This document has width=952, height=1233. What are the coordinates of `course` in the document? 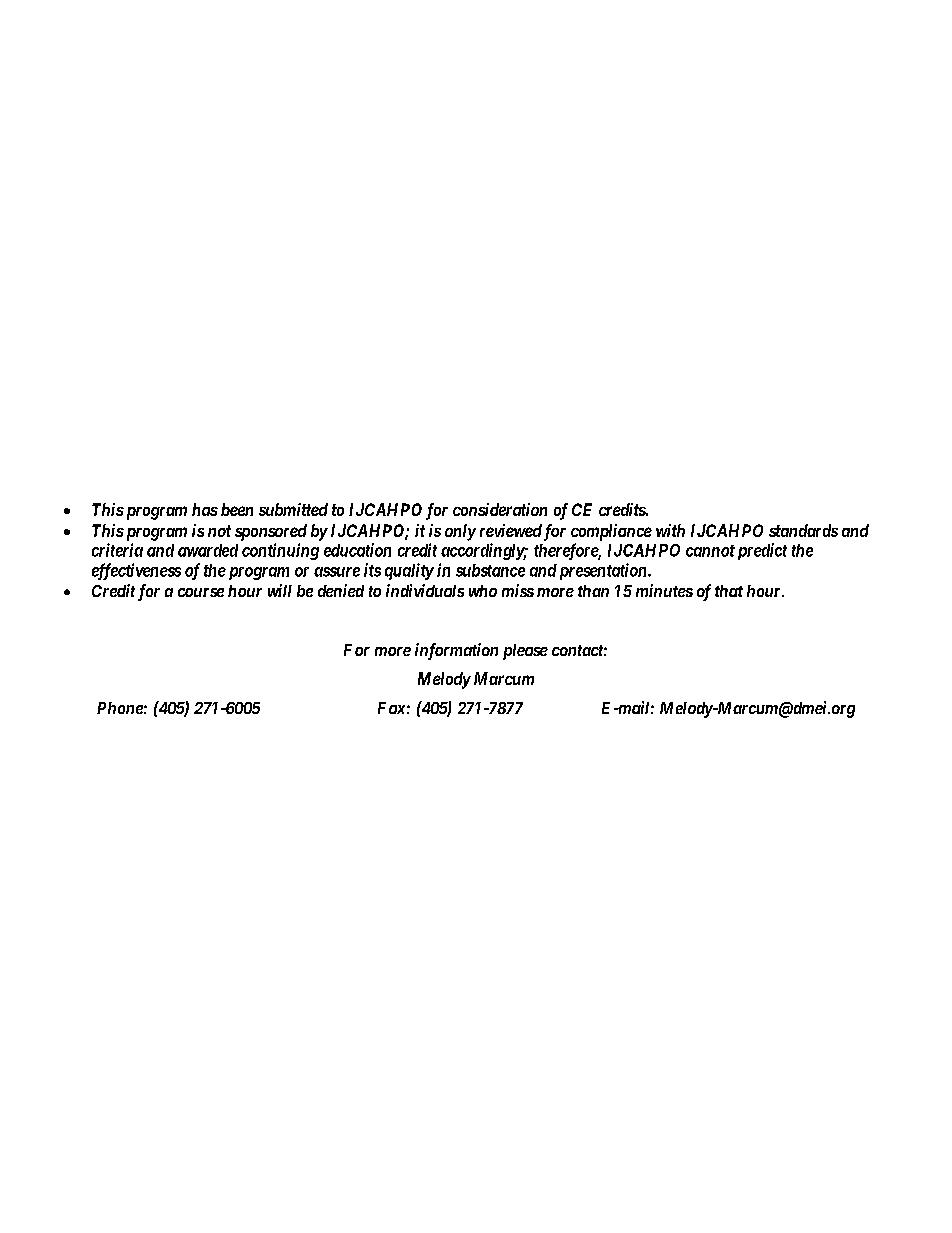 It's located at (201, 592).
